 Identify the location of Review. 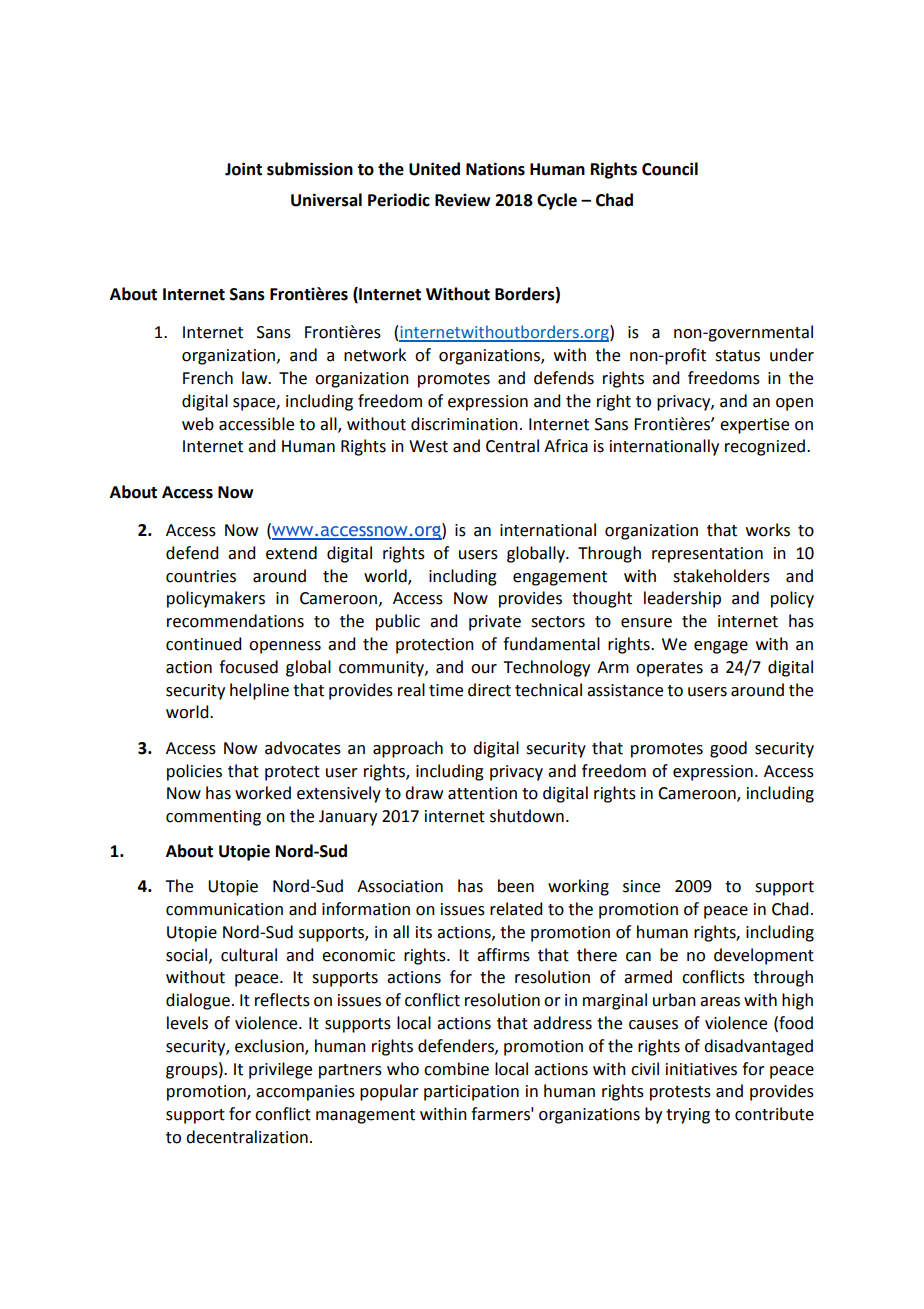
(462, 200).
